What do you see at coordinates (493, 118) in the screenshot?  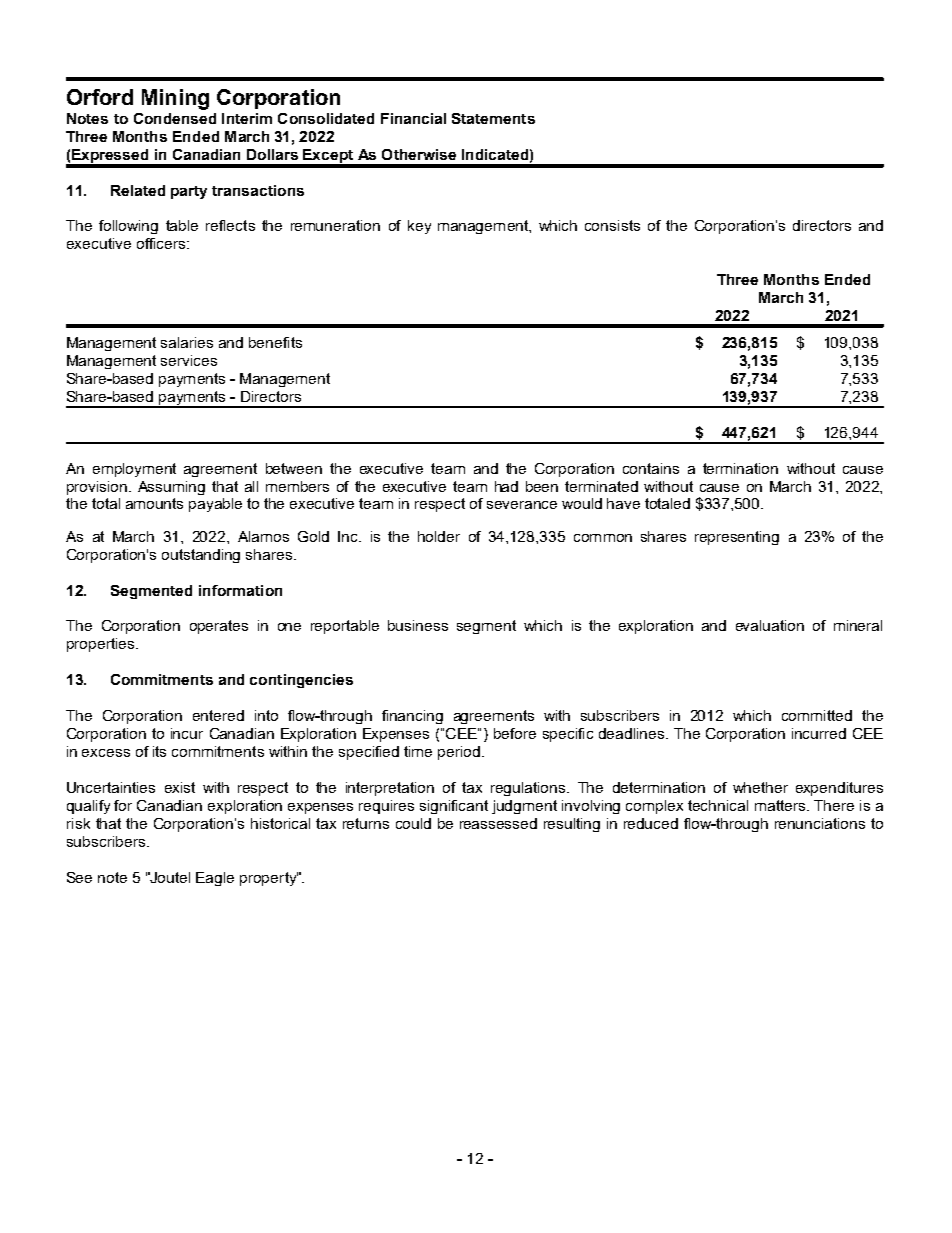 I see `Statements` at bounding box center [493, 118].
